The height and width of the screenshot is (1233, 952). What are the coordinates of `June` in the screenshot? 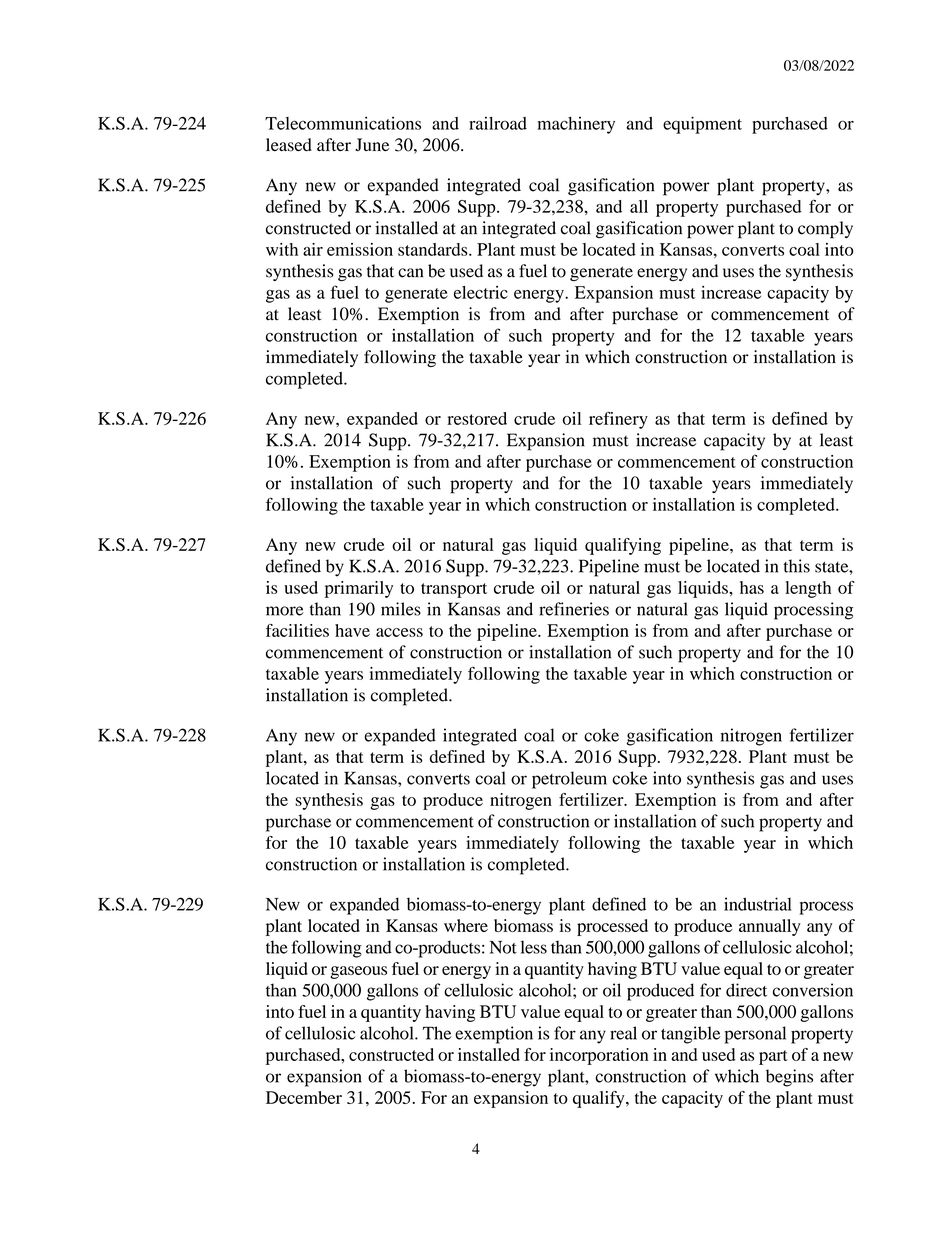 It's located at (372, 144).
